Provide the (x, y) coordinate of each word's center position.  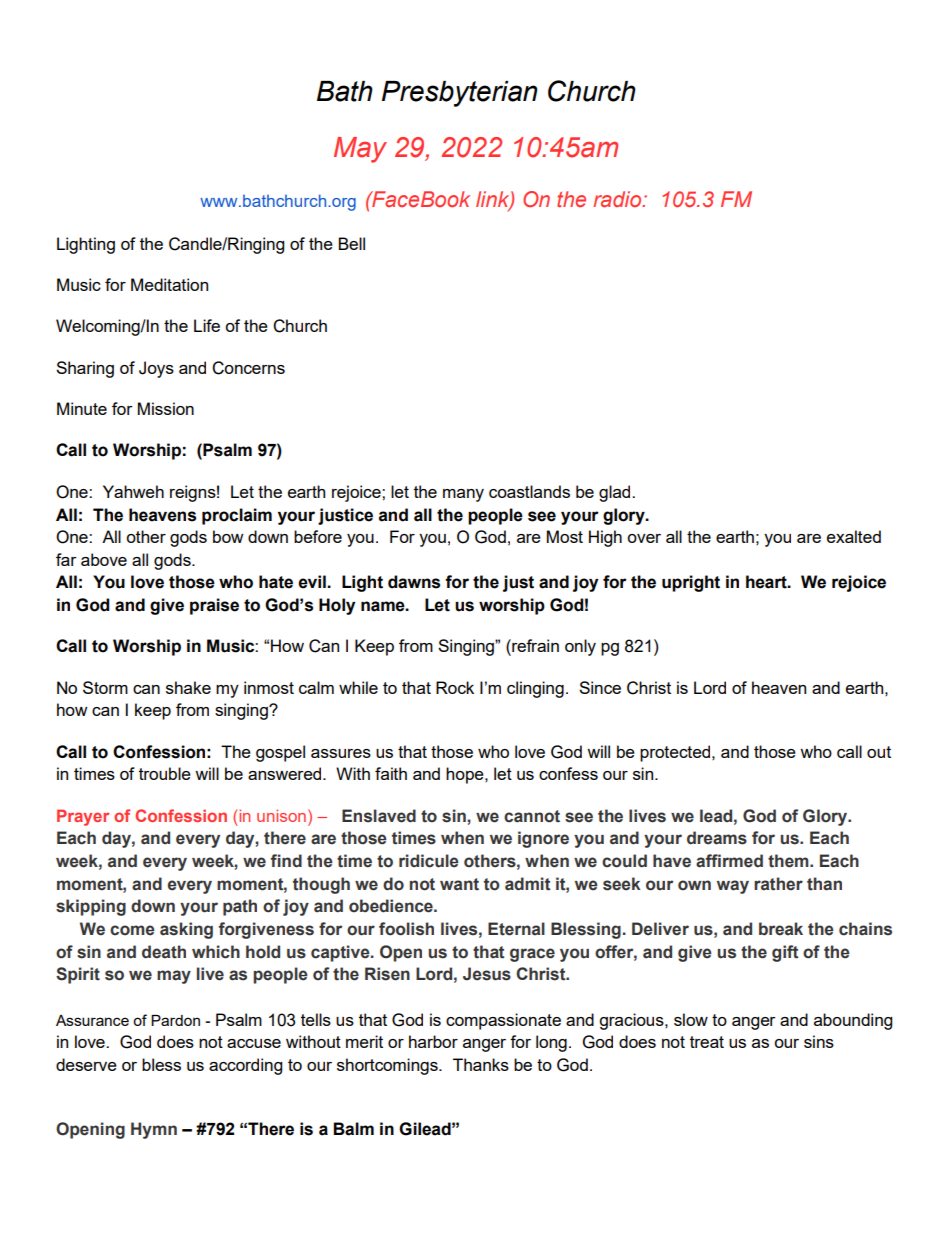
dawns (414, 582)
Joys (156, 369)
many (463, 495)
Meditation (169, 284)
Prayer (83, 817)
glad (616, 493)
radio (618, 199)
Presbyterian (460, 94)
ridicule (429, 861)
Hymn (154, 1130)
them (789, 861)
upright (691, 583)
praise (214, 606)
